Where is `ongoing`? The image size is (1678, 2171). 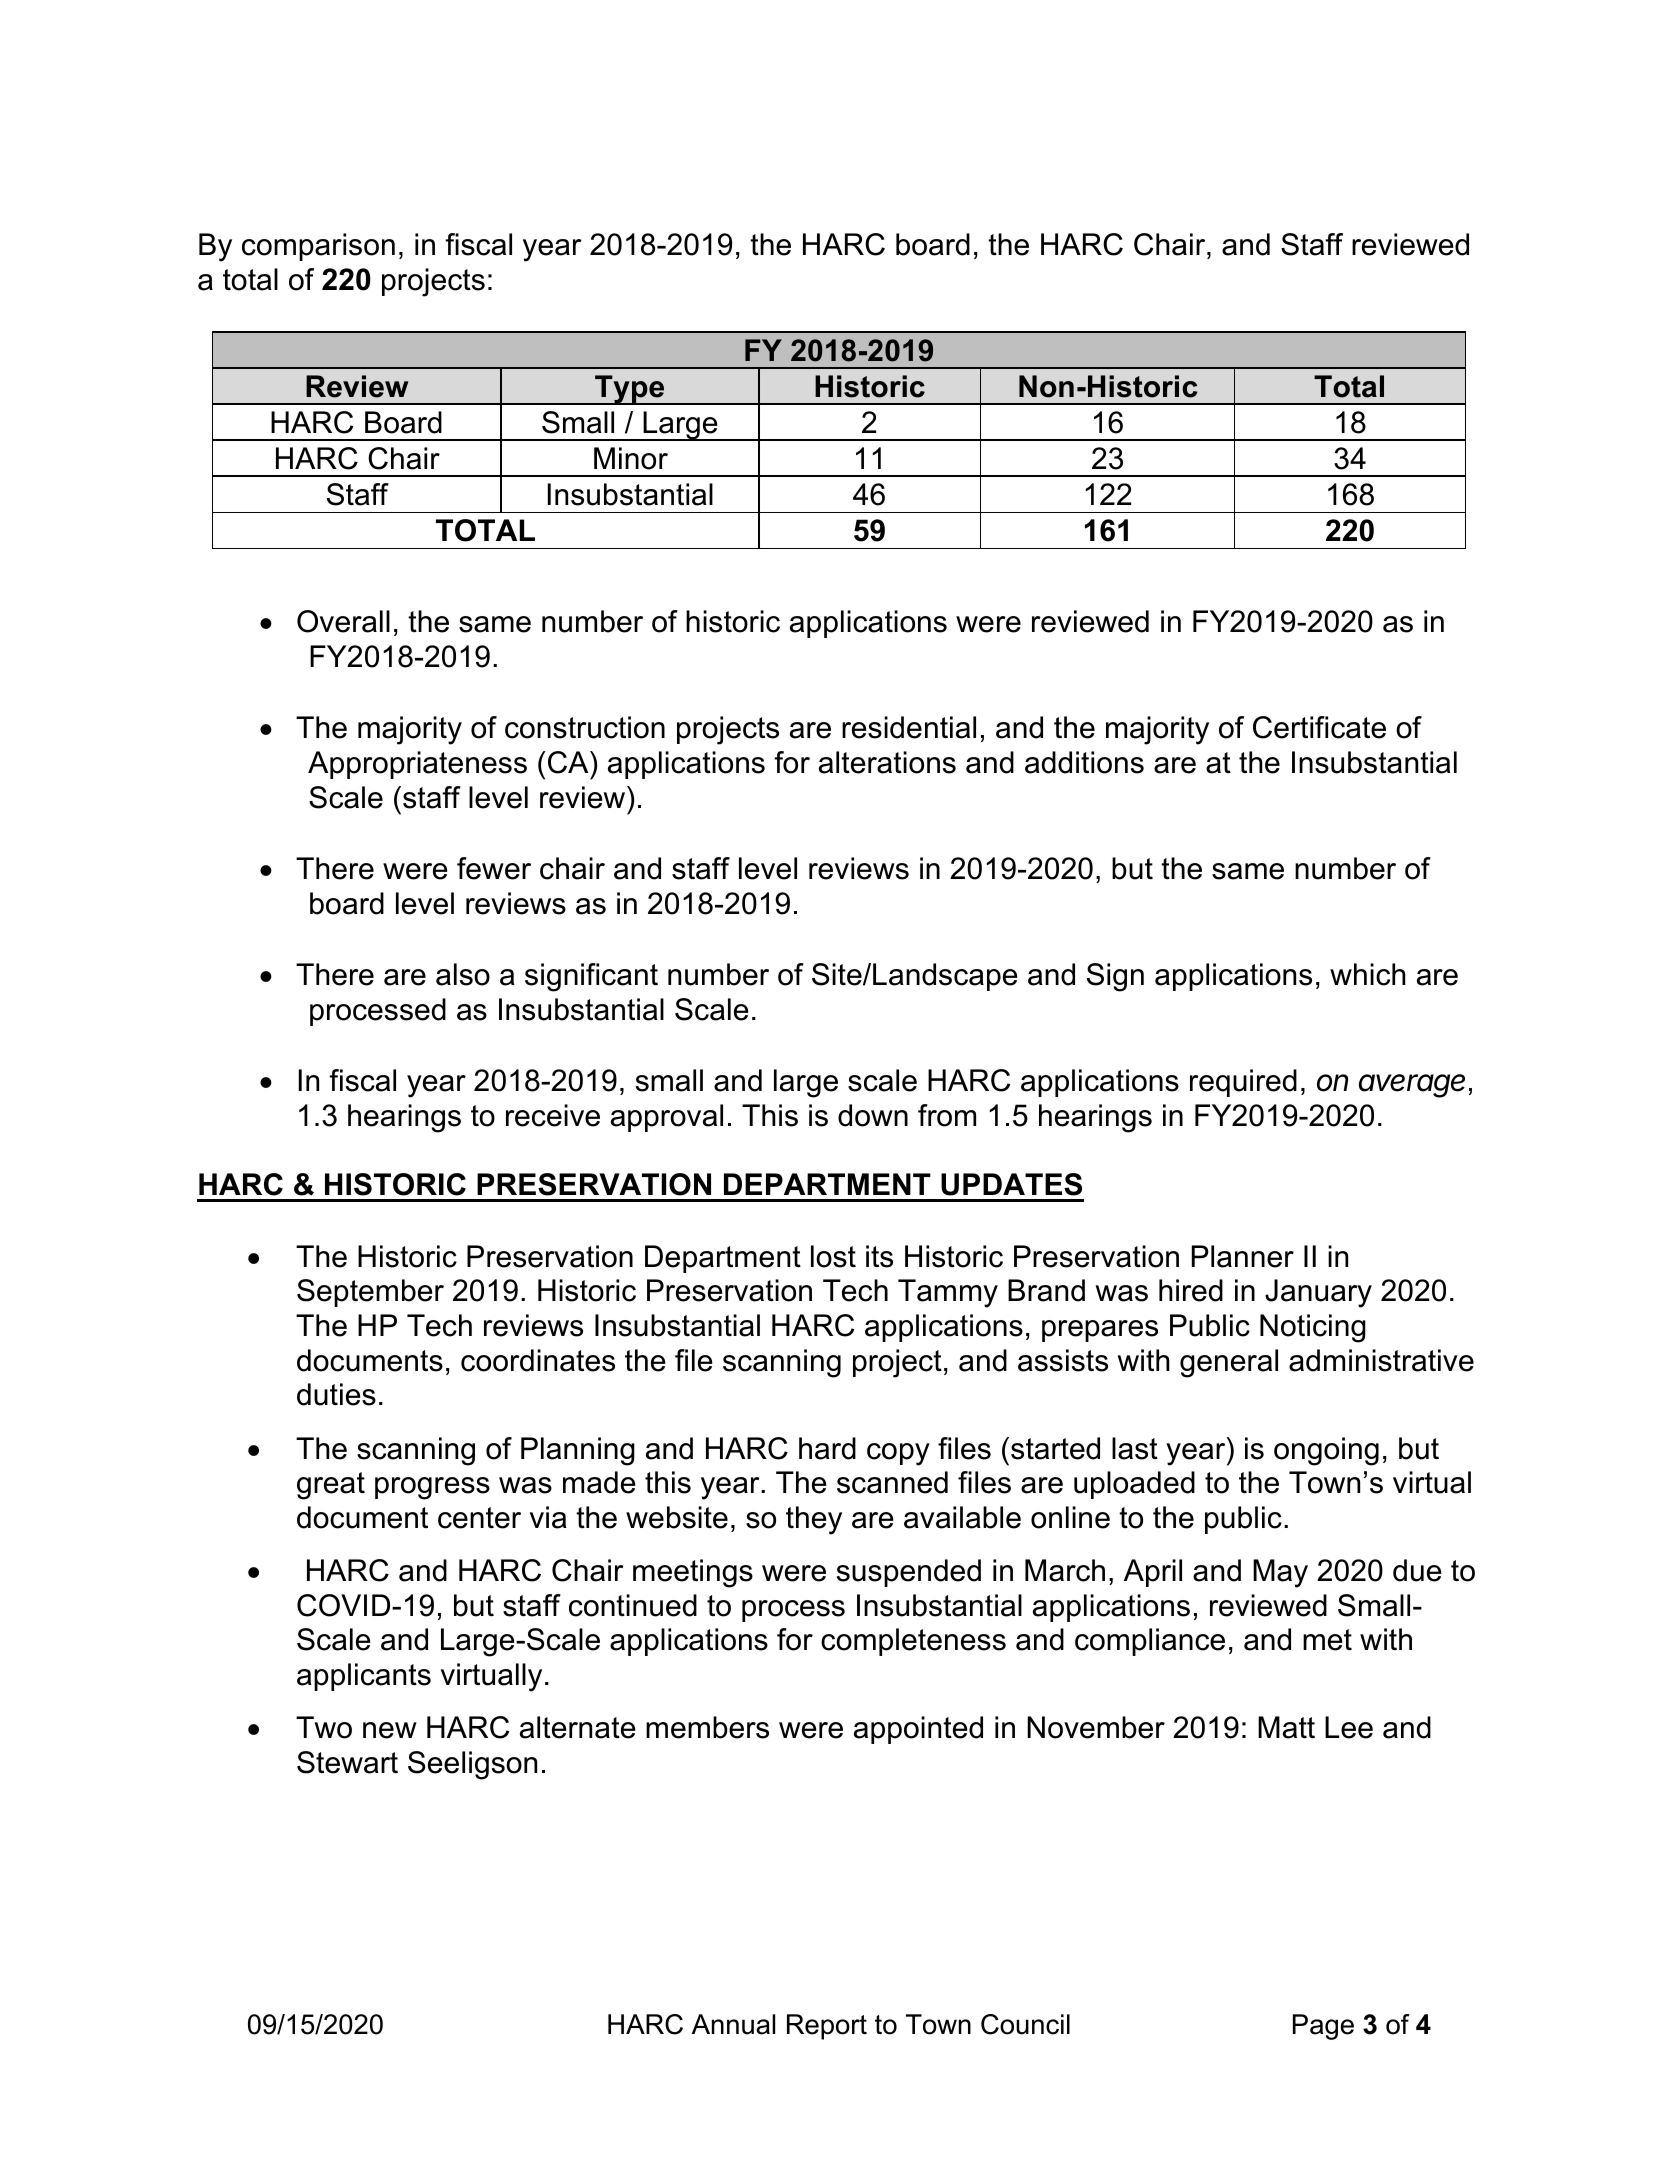 ongoing is located at coordinates (1326, 1451).
